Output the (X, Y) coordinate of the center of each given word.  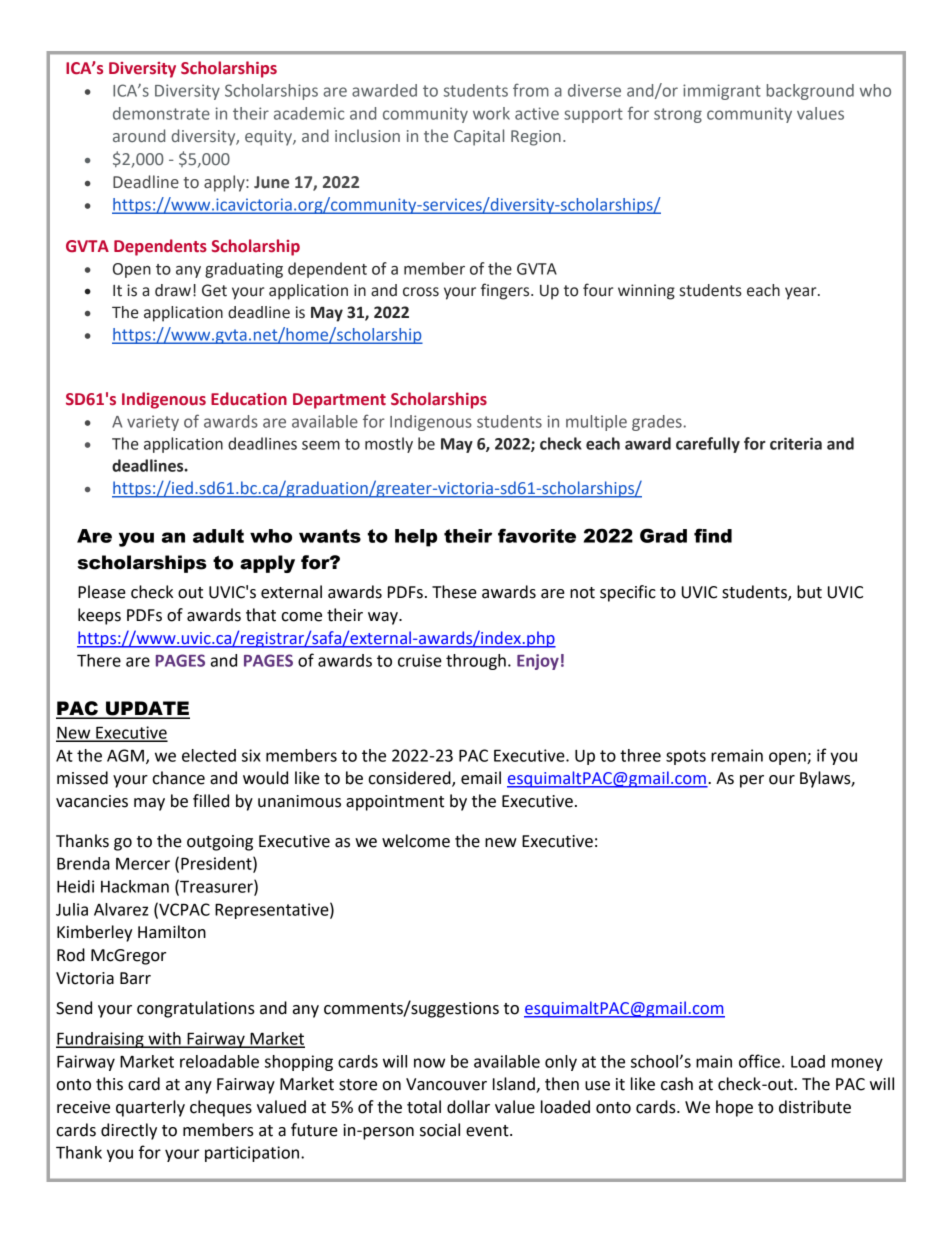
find (713, 535)
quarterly (150, 1108)
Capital (479, 137)
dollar (468, 1107)
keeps (99, 616)
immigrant (722, 92)
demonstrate (161, 113)
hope (734, 1108)
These (454, 592)
